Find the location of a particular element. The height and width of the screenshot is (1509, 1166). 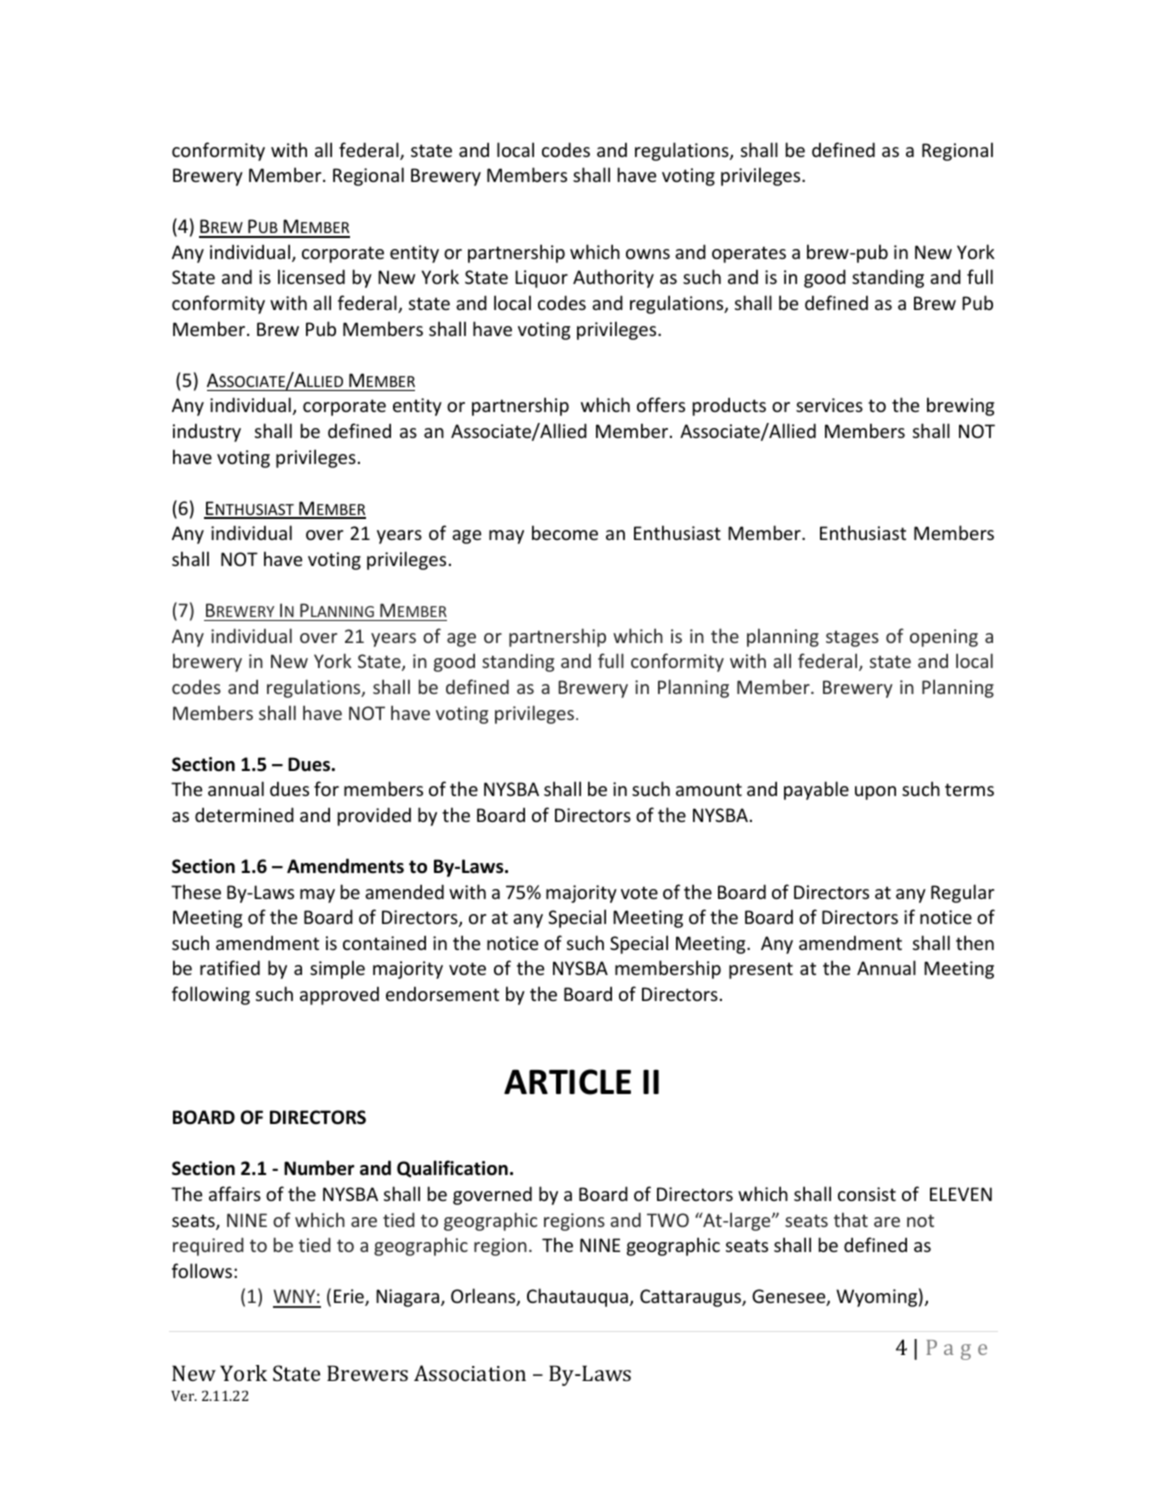

Authority is located at coordinates (613, 278).
